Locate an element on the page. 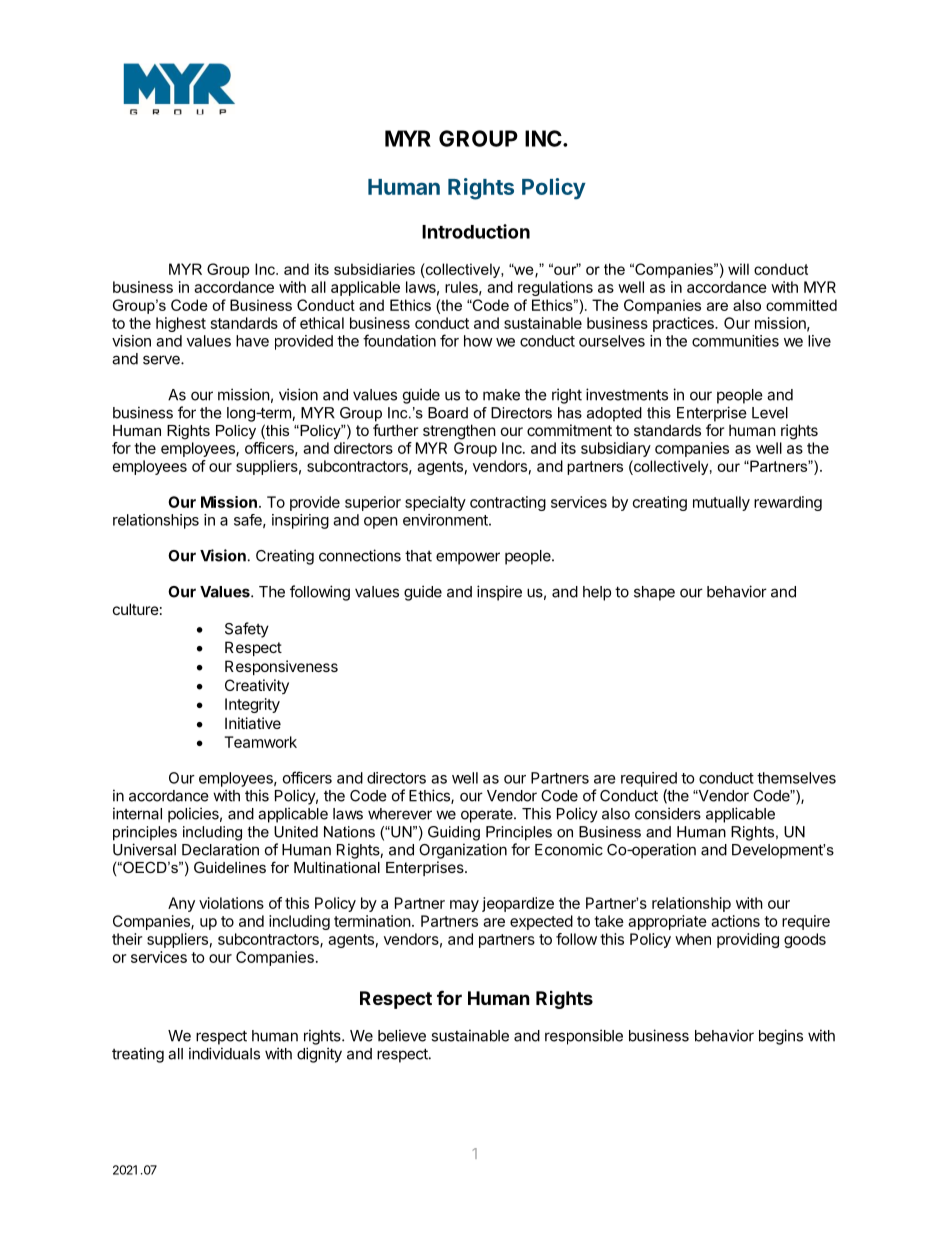  shape is located at coordinates (654, 593).
